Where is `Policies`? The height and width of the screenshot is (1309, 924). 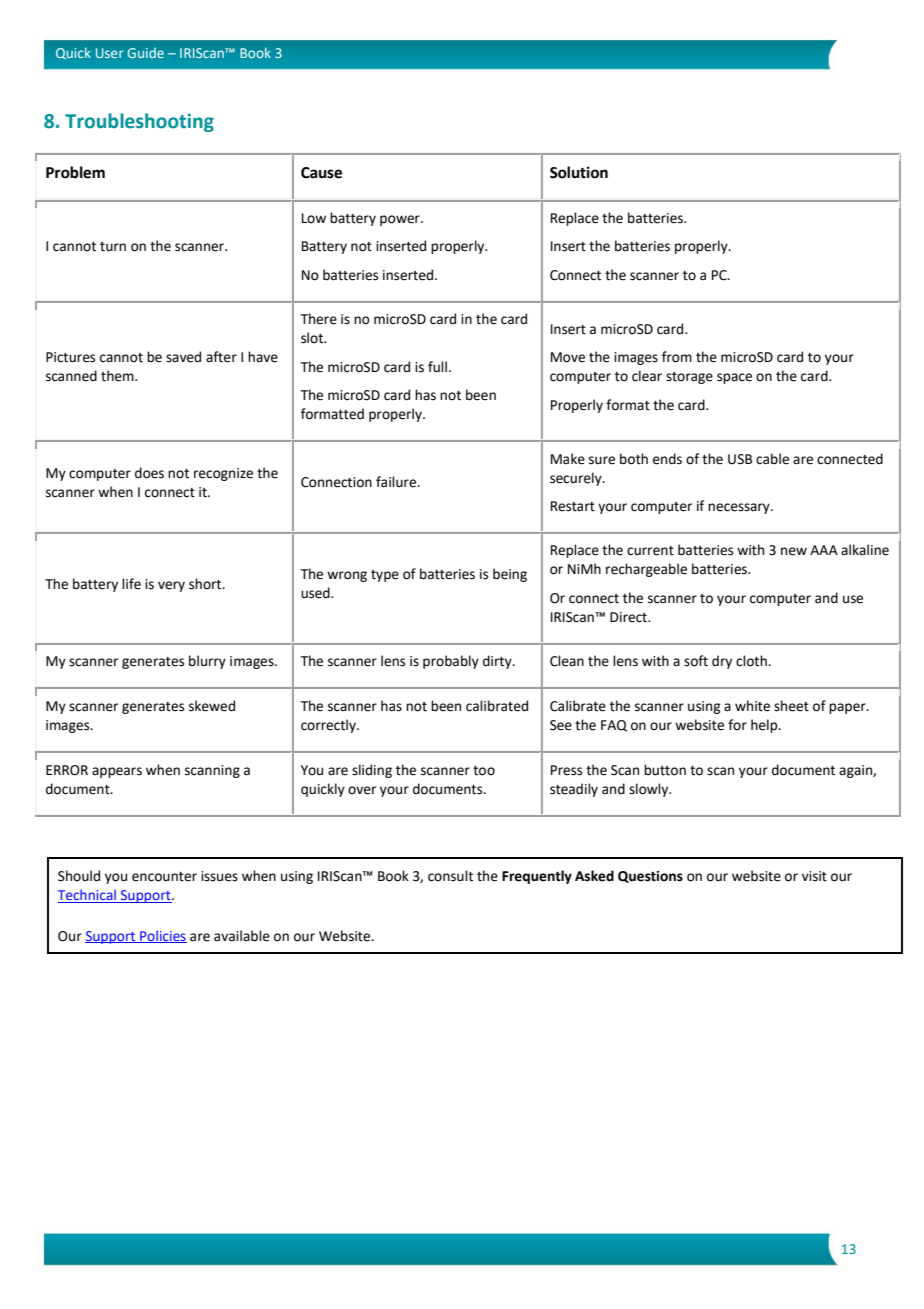 Policies is located at coordinates (162, 936).
